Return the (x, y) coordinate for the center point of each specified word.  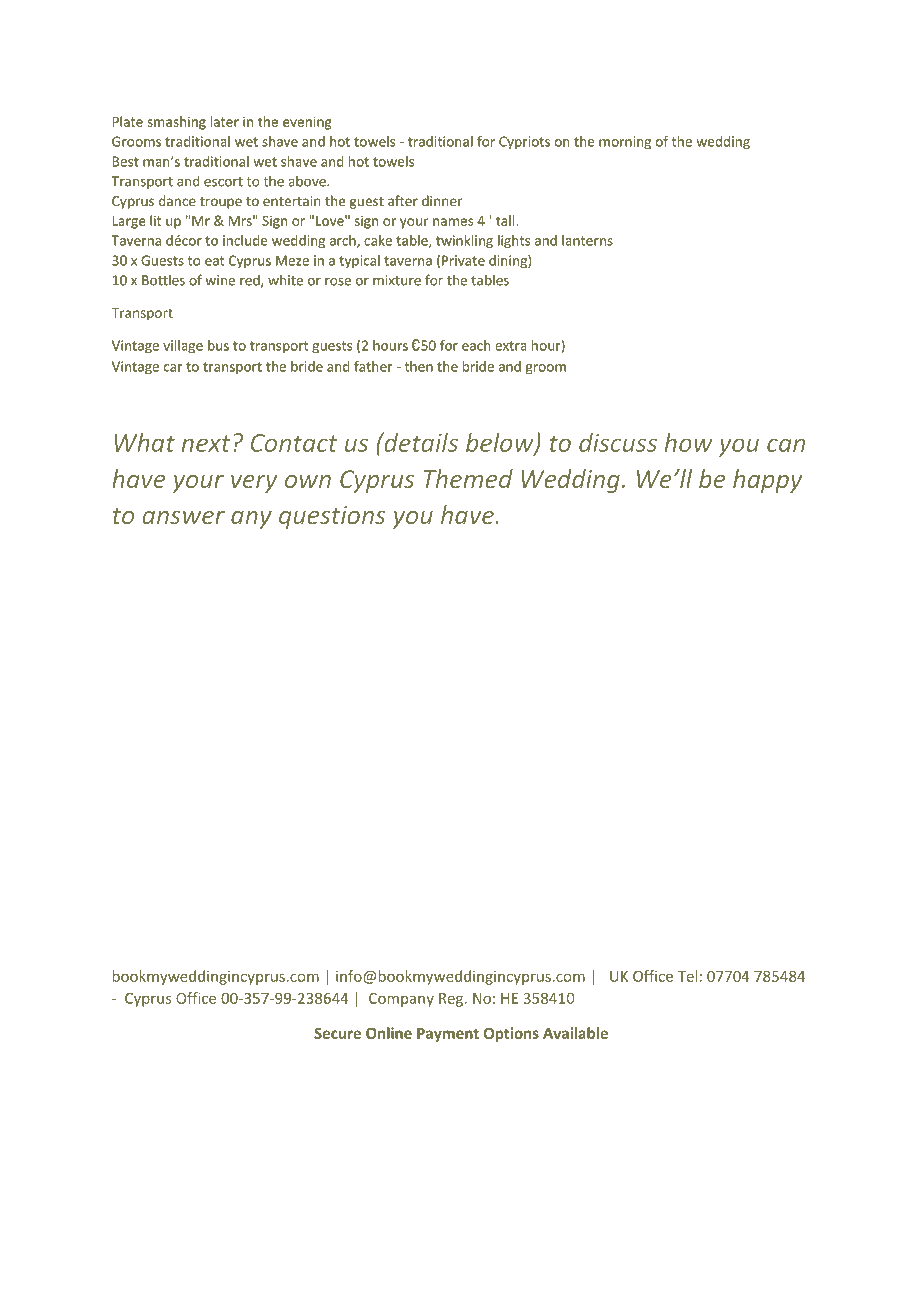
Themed (468, 478)
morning (625, 143)
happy (767, 481)
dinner (442, 200)
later (225, 121)
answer (184, 517)
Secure (337, 1033)
